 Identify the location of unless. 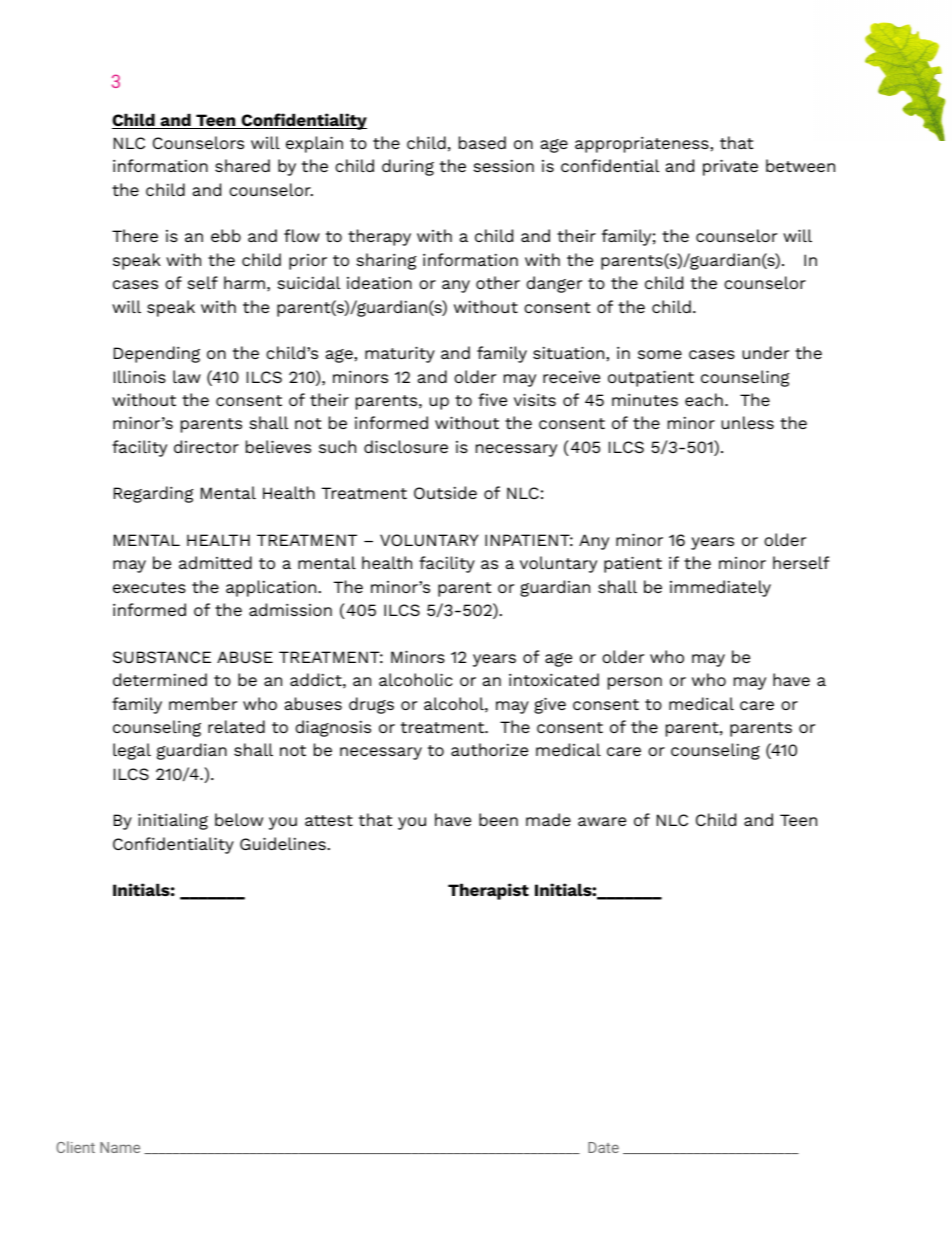
(747, 422).
